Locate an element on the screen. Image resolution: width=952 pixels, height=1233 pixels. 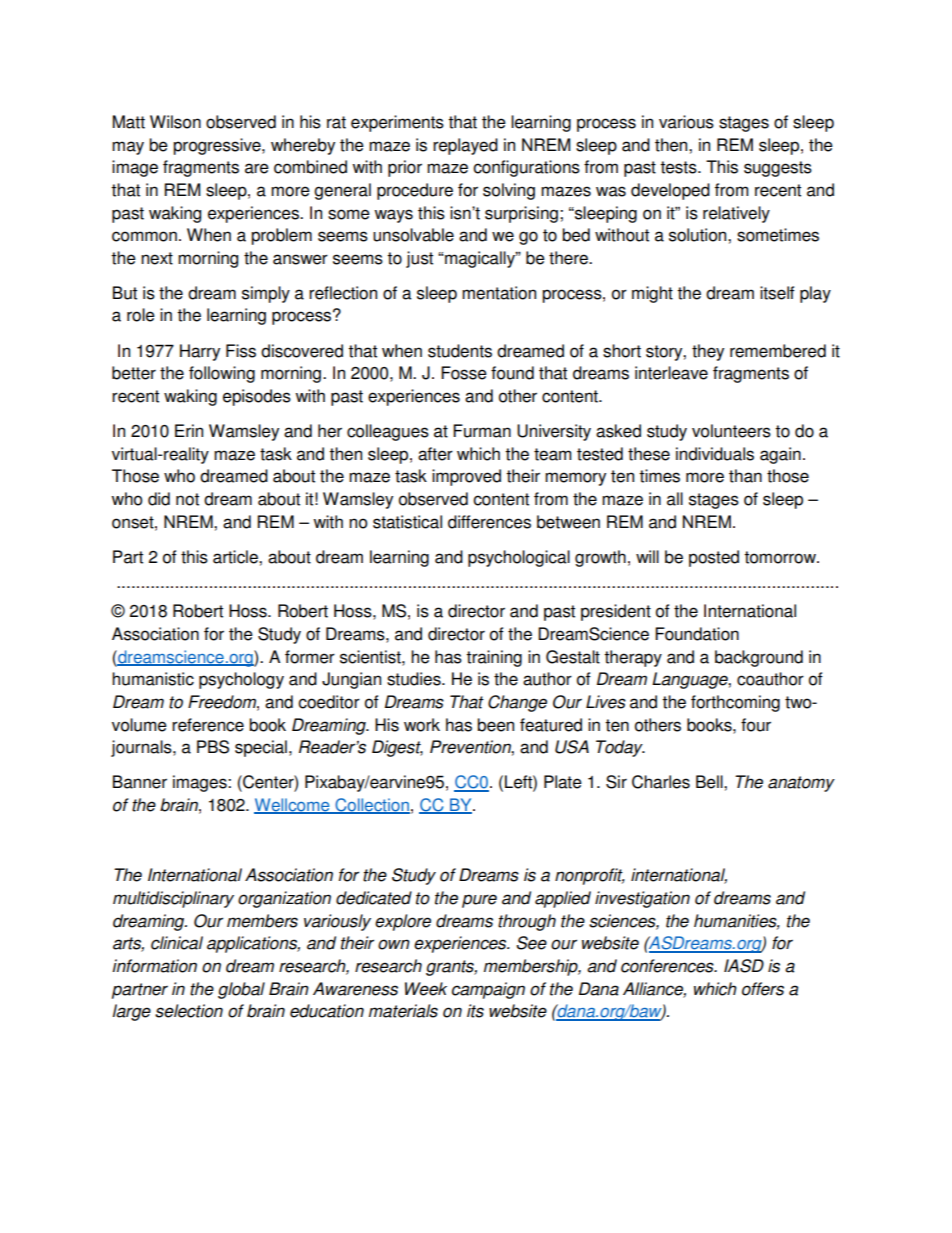
campaign is located at coordinates (488, 990).
